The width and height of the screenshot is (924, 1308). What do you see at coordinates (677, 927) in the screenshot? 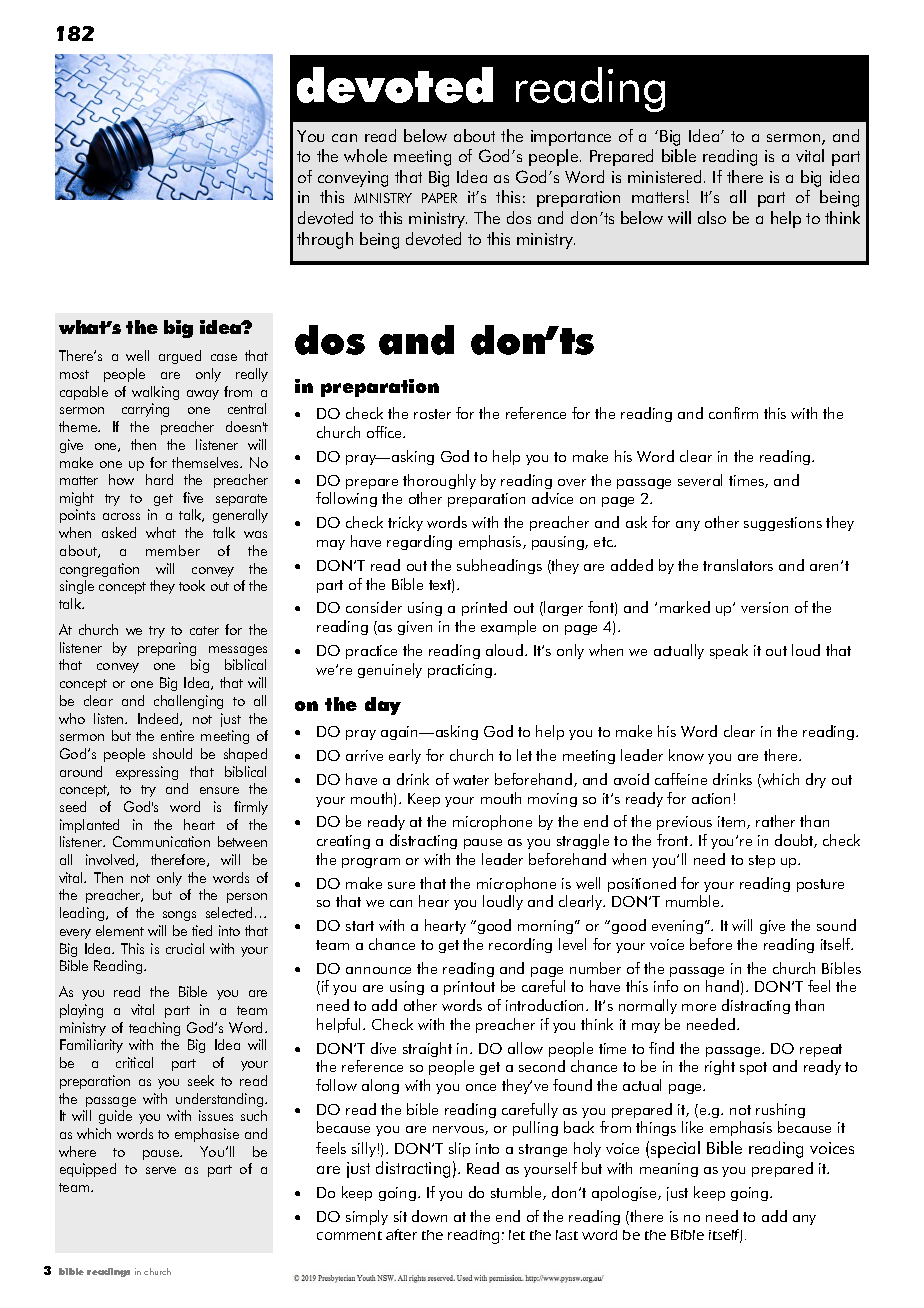
I see `evening` at bounding box center [677, 927].
